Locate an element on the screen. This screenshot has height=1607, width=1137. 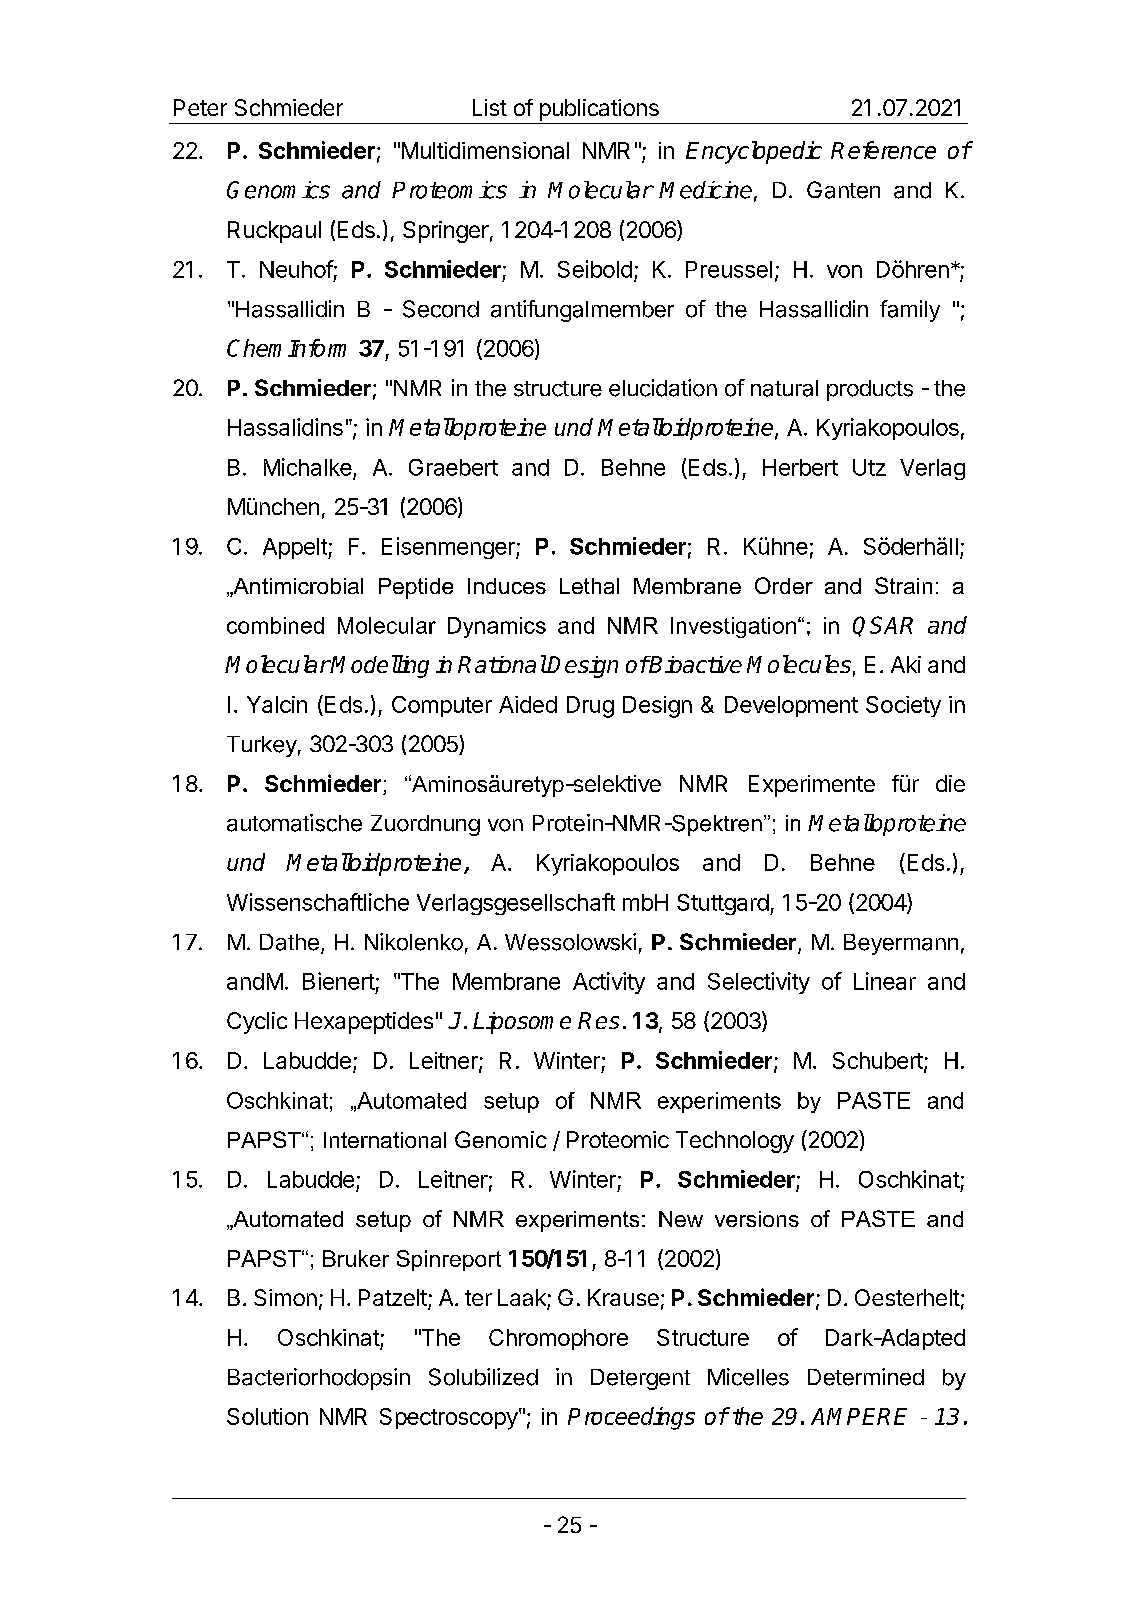
Drug is located at coordinates (590, 707).
